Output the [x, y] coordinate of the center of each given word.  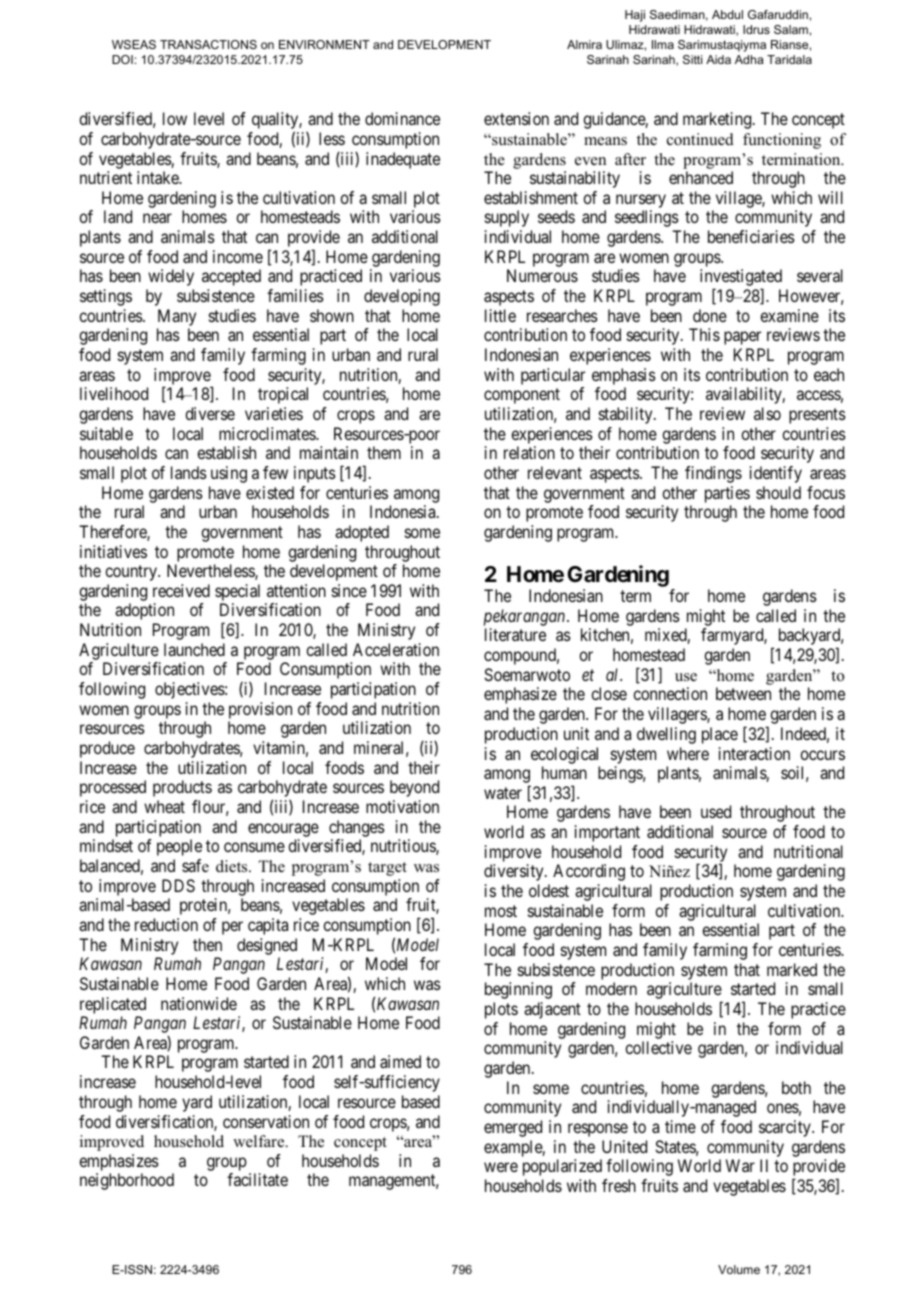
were [501, 1167]
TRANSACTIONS [208, 44]
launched [194, 649]
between [743, 693]
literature [515, 634]
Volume [739, 1269]
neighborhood [127, 1181]
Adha [749, 59]
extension [516, 118]
